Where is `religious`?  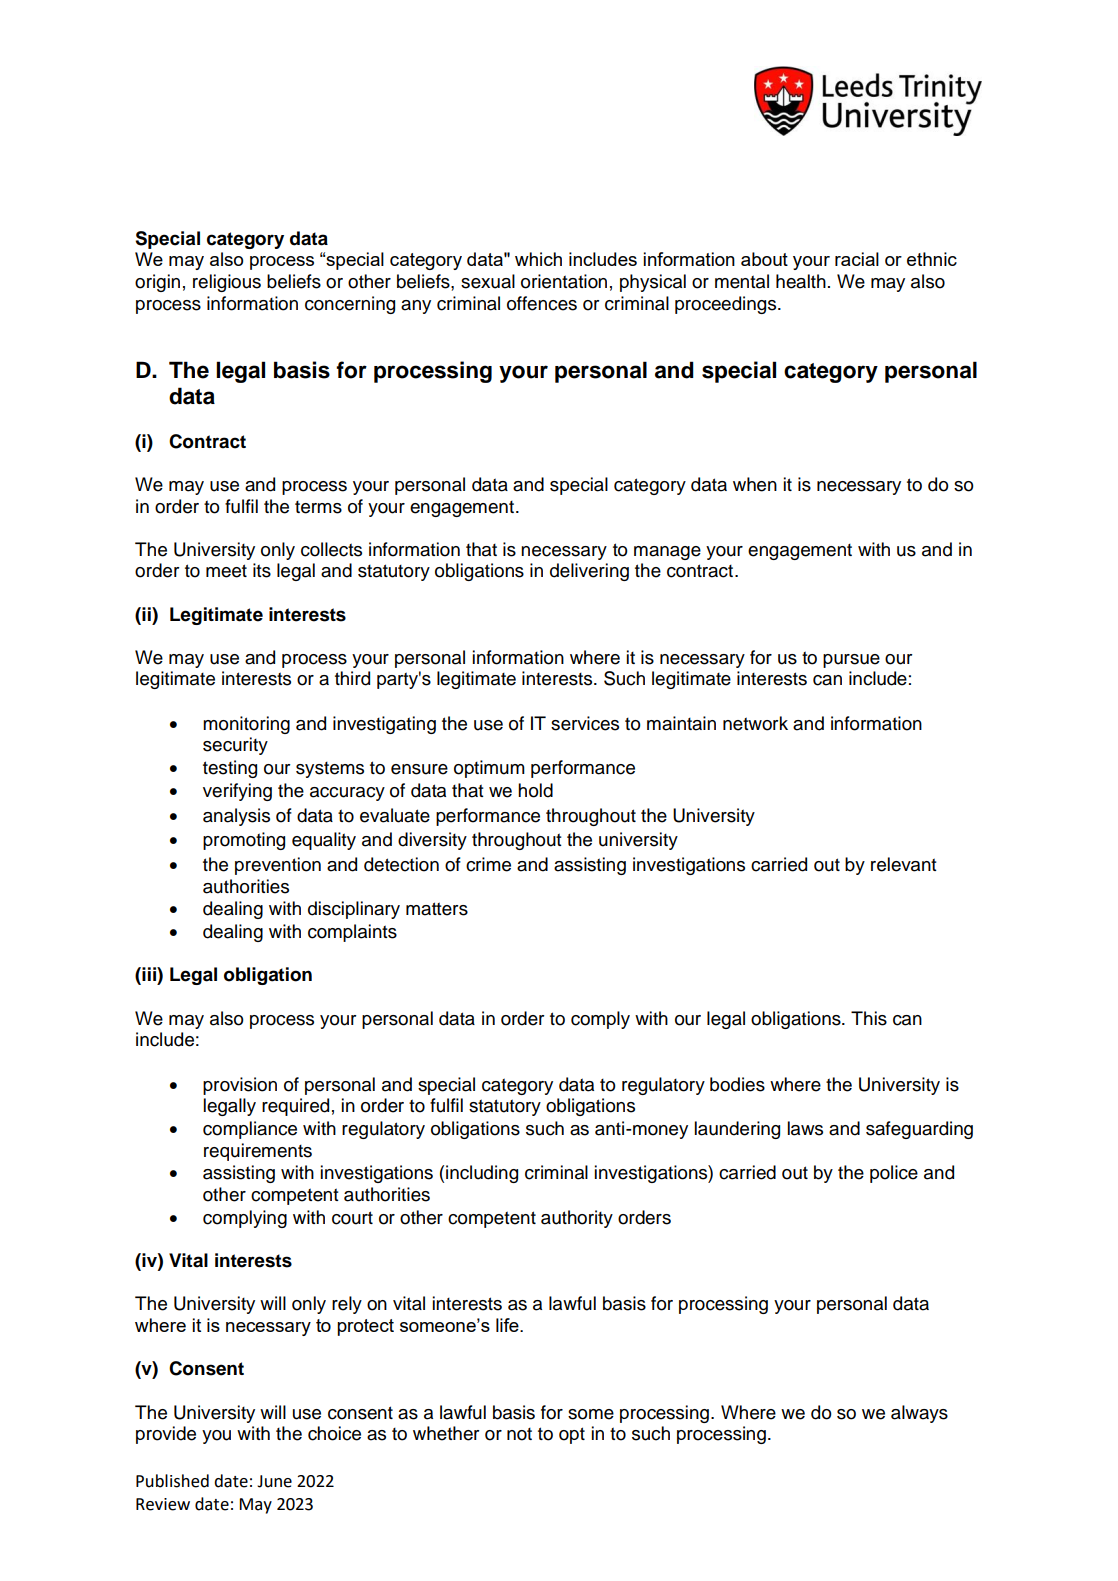
religious is located at coordinates (227, 283).
